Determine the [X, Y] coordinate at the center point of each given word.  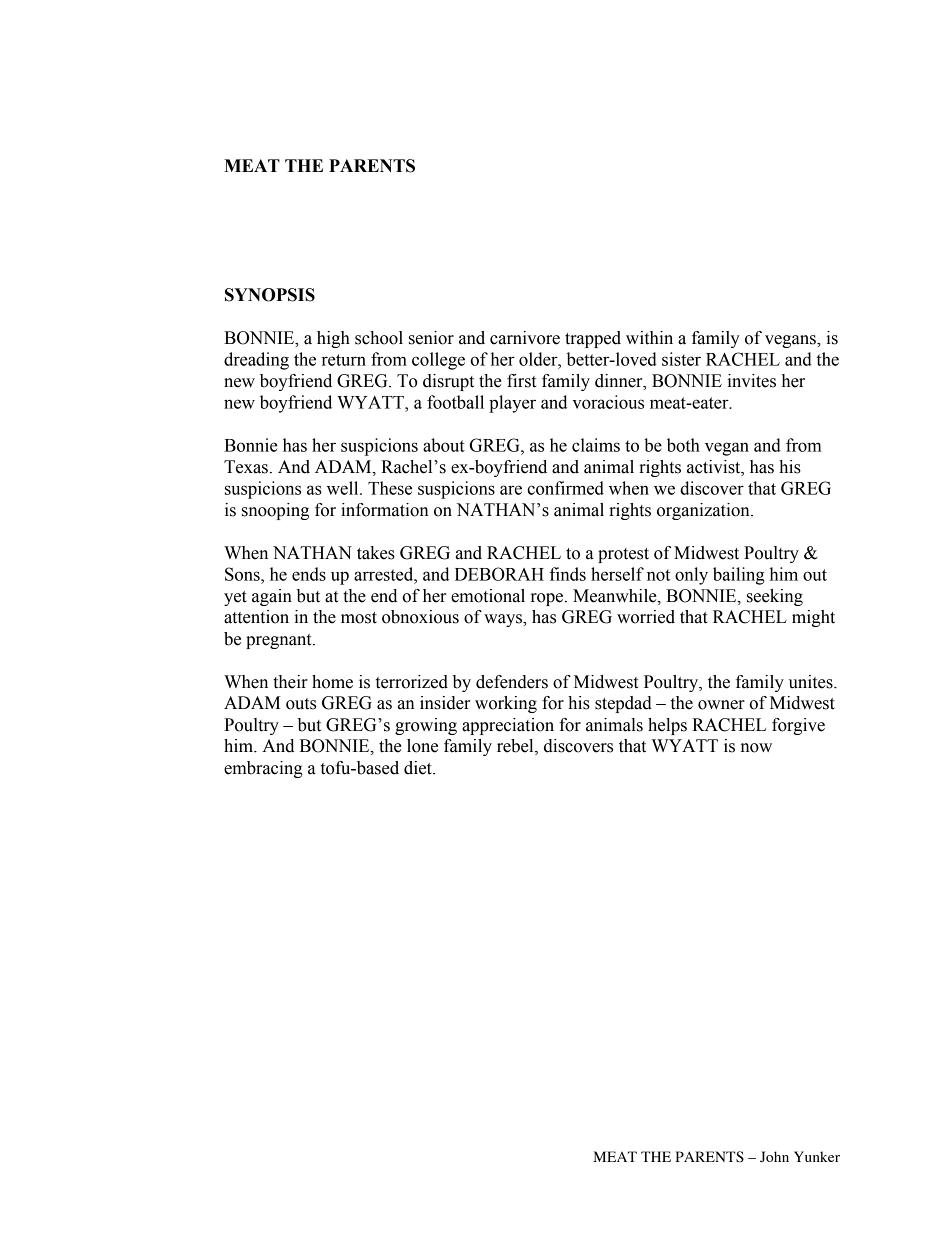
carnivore [525, 338]
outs [301, 704]
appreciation [508, 726]
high [333, 339]
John [774, 1157]
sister [681, 359]
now [756, 748]
